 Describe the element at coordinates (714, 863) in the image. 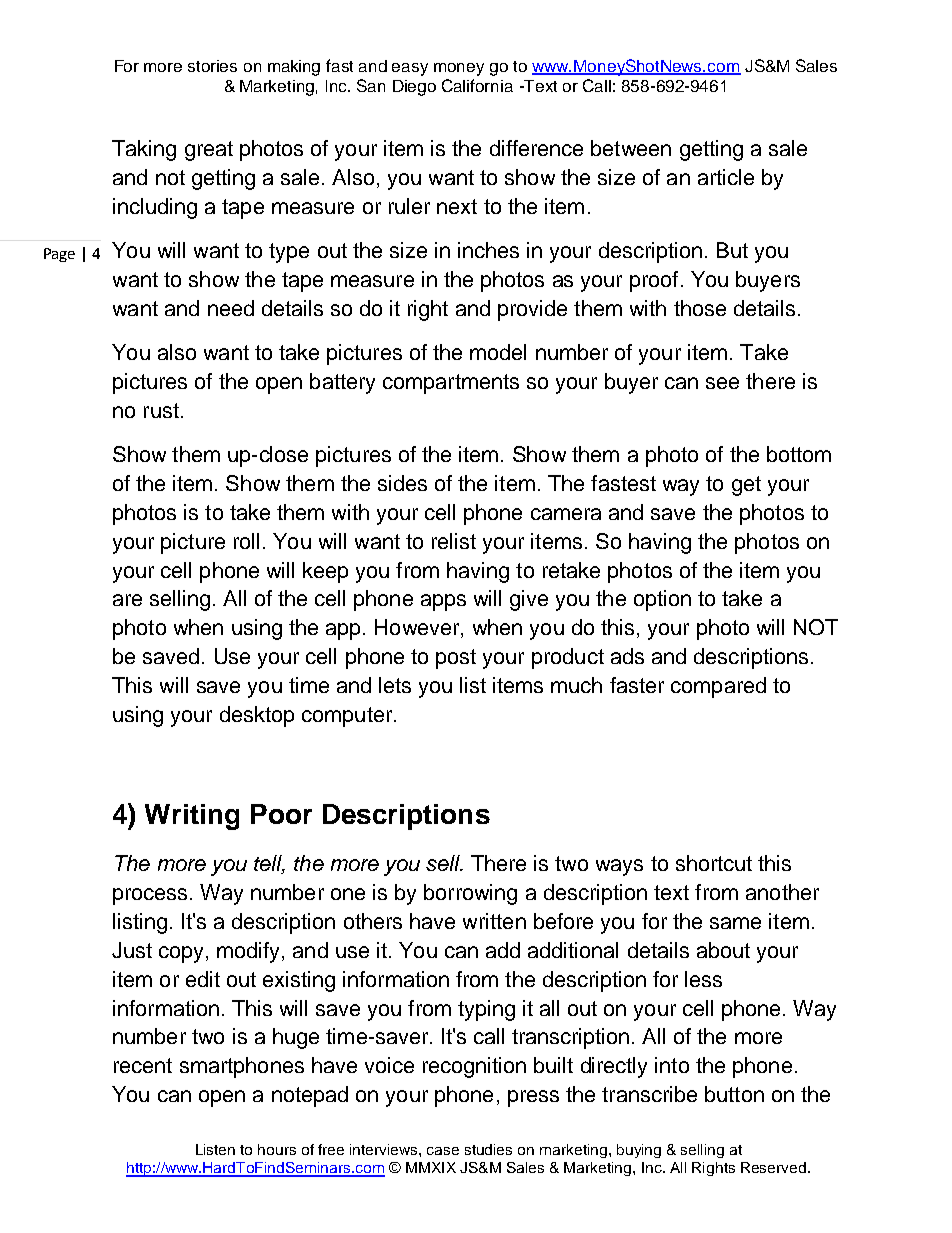

I see `shortcut` at that location.
